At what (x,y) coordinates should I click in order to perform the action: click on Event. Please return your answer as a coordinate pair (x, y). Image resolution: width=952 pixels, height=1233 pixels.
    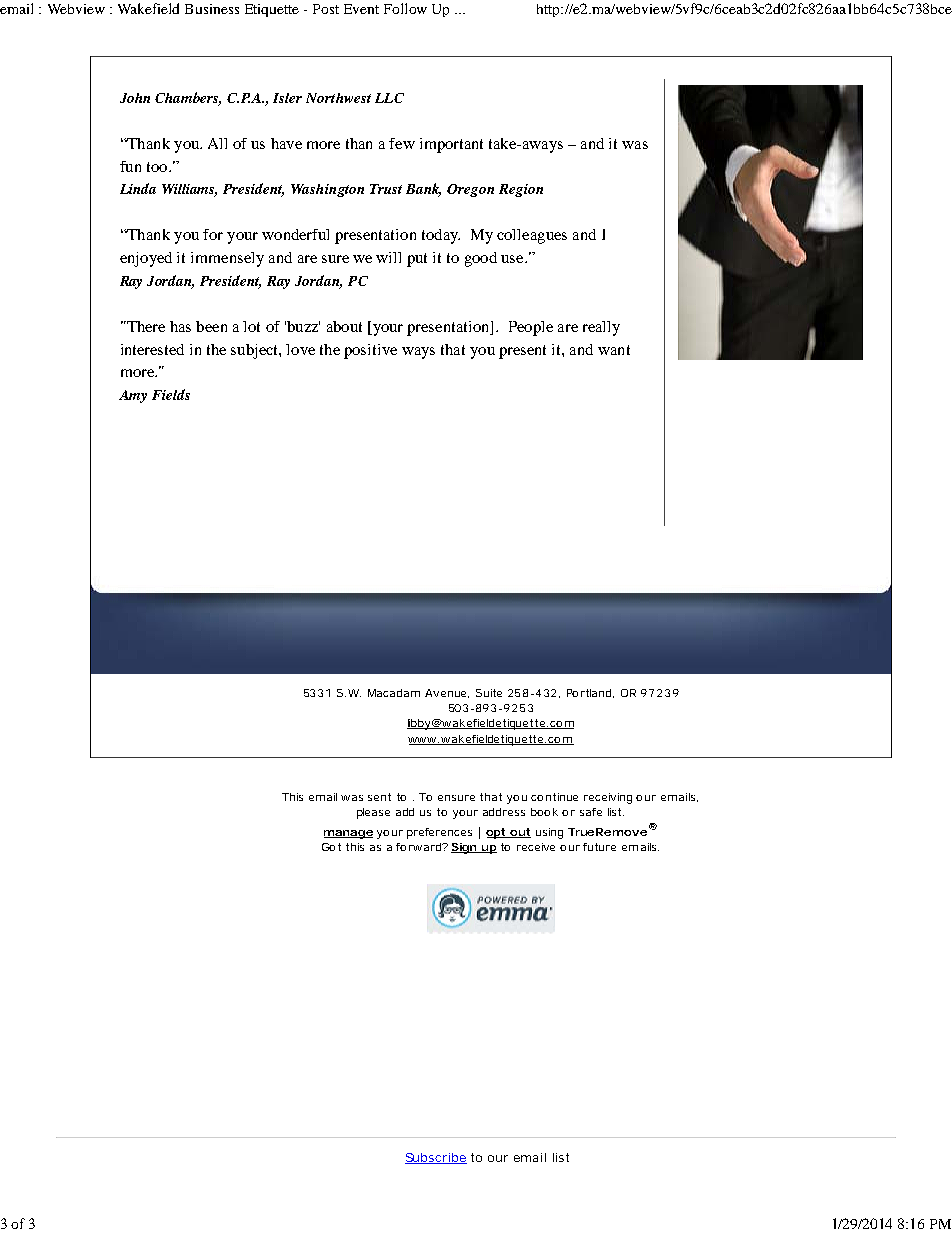
    Looking at the image, I should click on (361, 9).
